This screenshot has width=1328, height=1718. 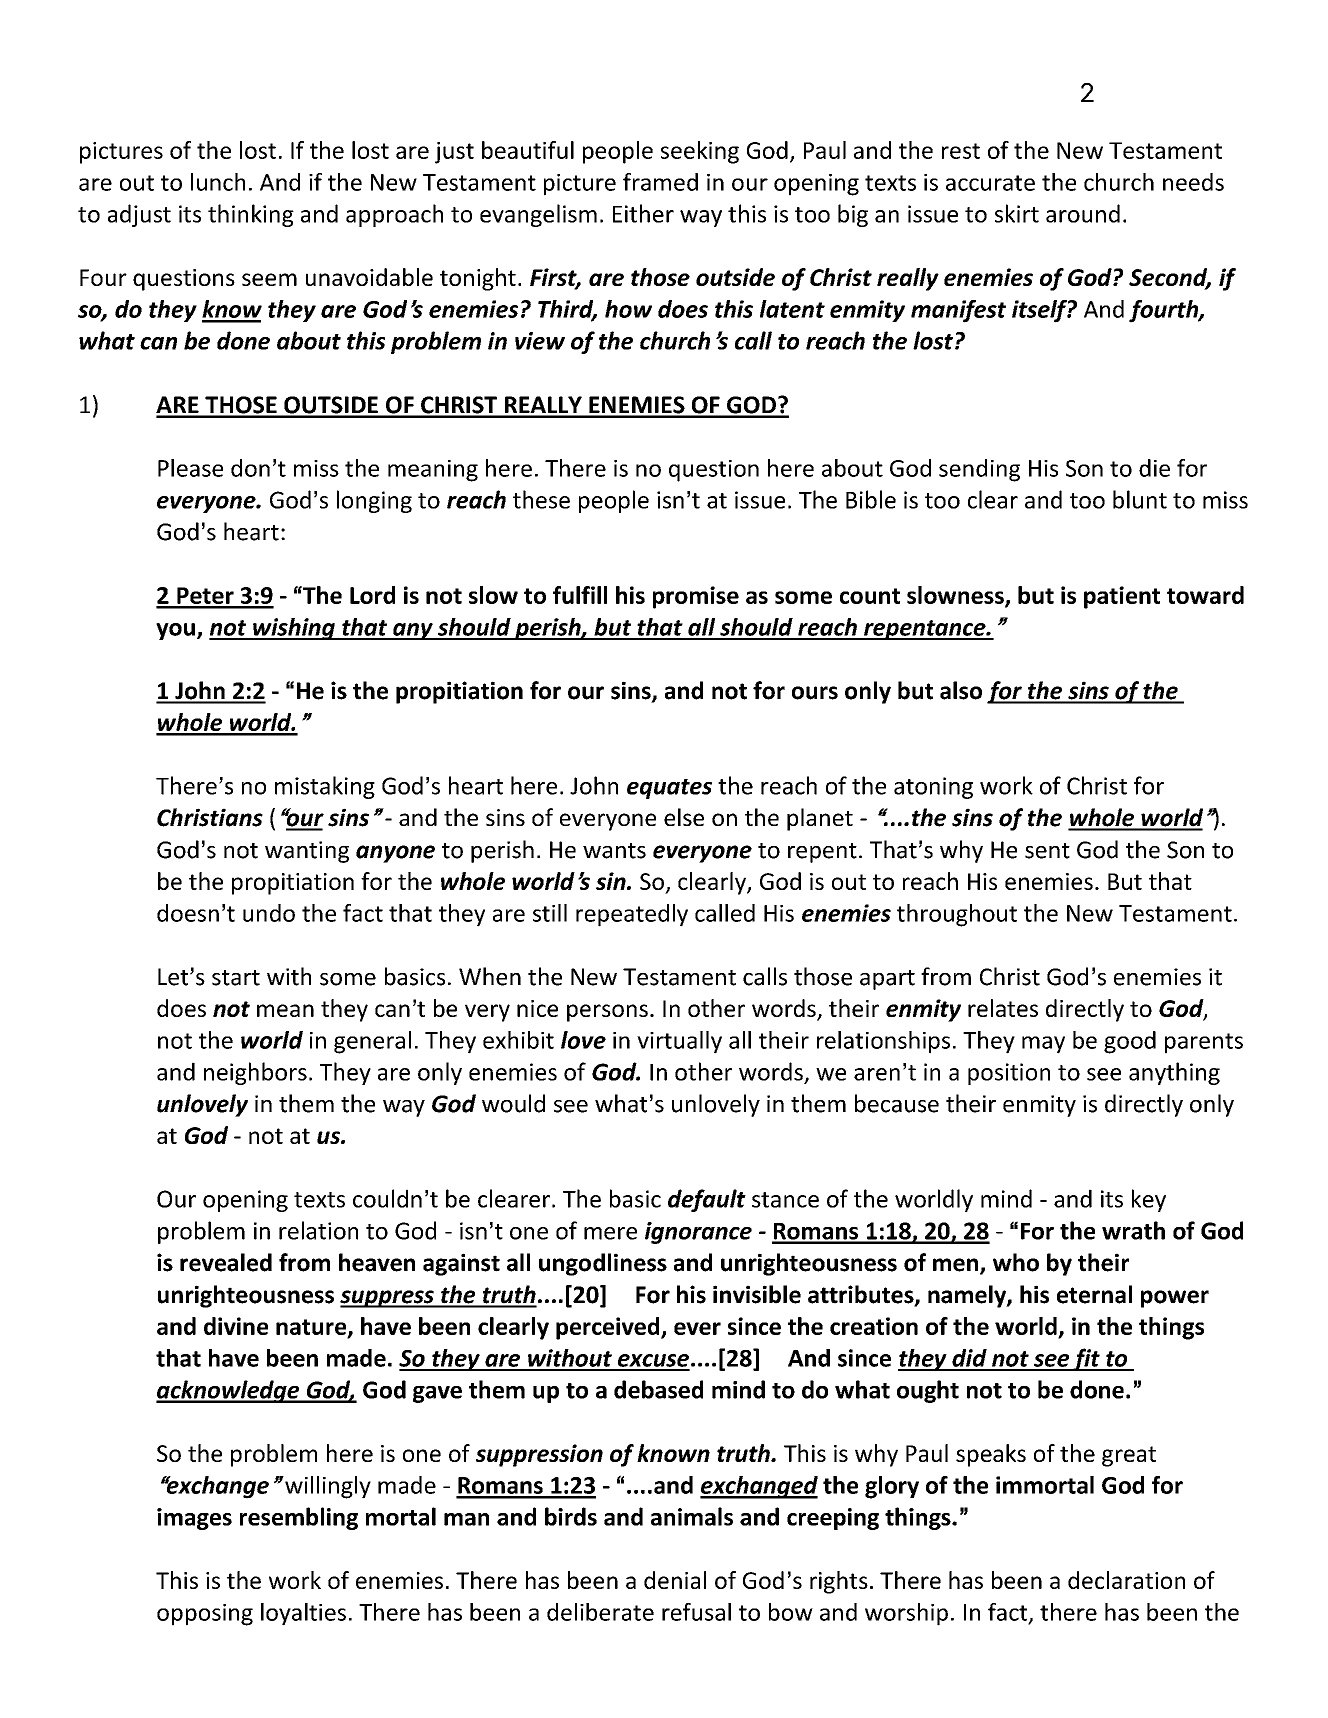 What do you see at coordinates (1083, 213) in the screenshot?
I see `around` at bounding box center [1083, 213].
